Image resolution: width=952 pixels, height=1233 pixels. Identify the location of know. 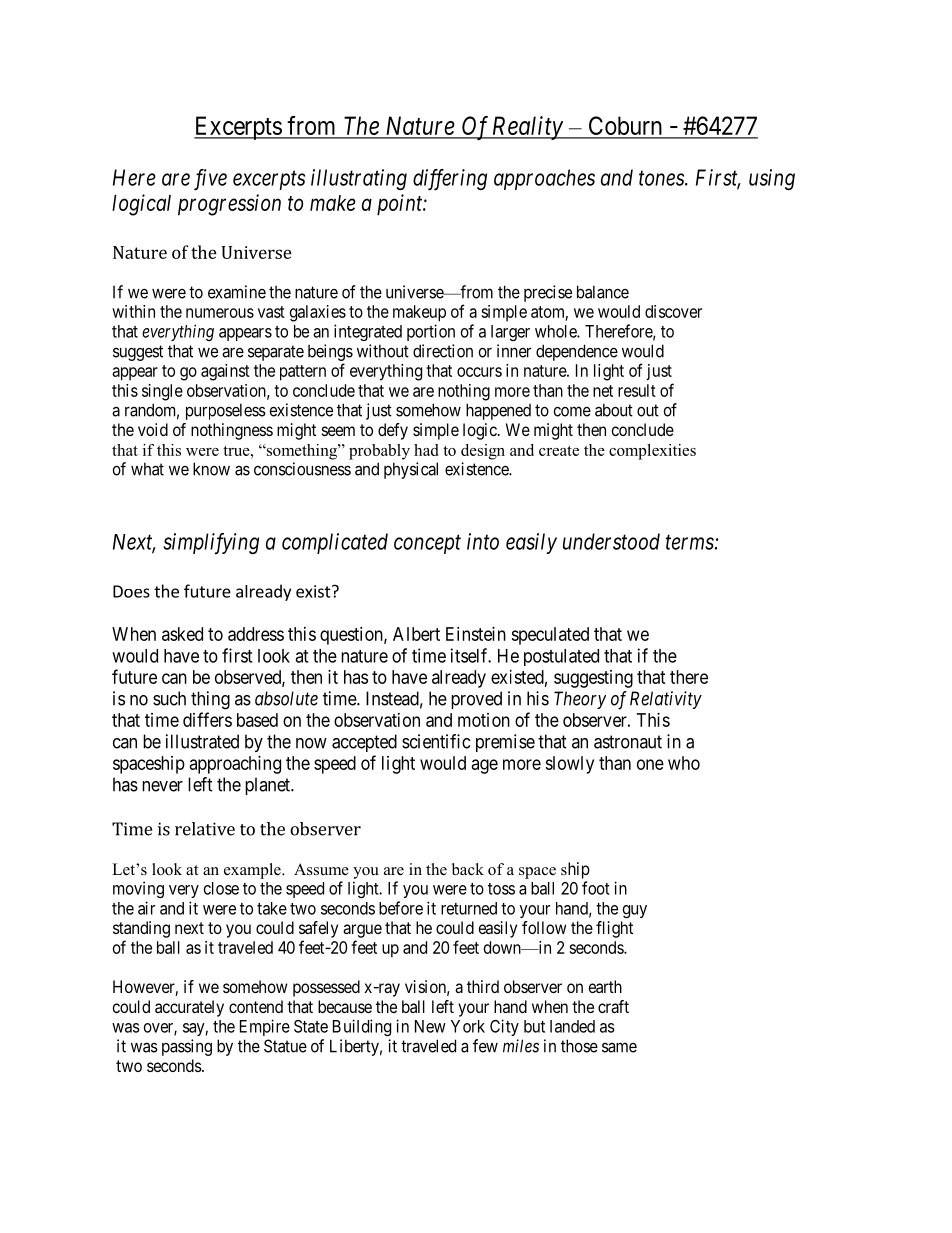
(211, 469).
